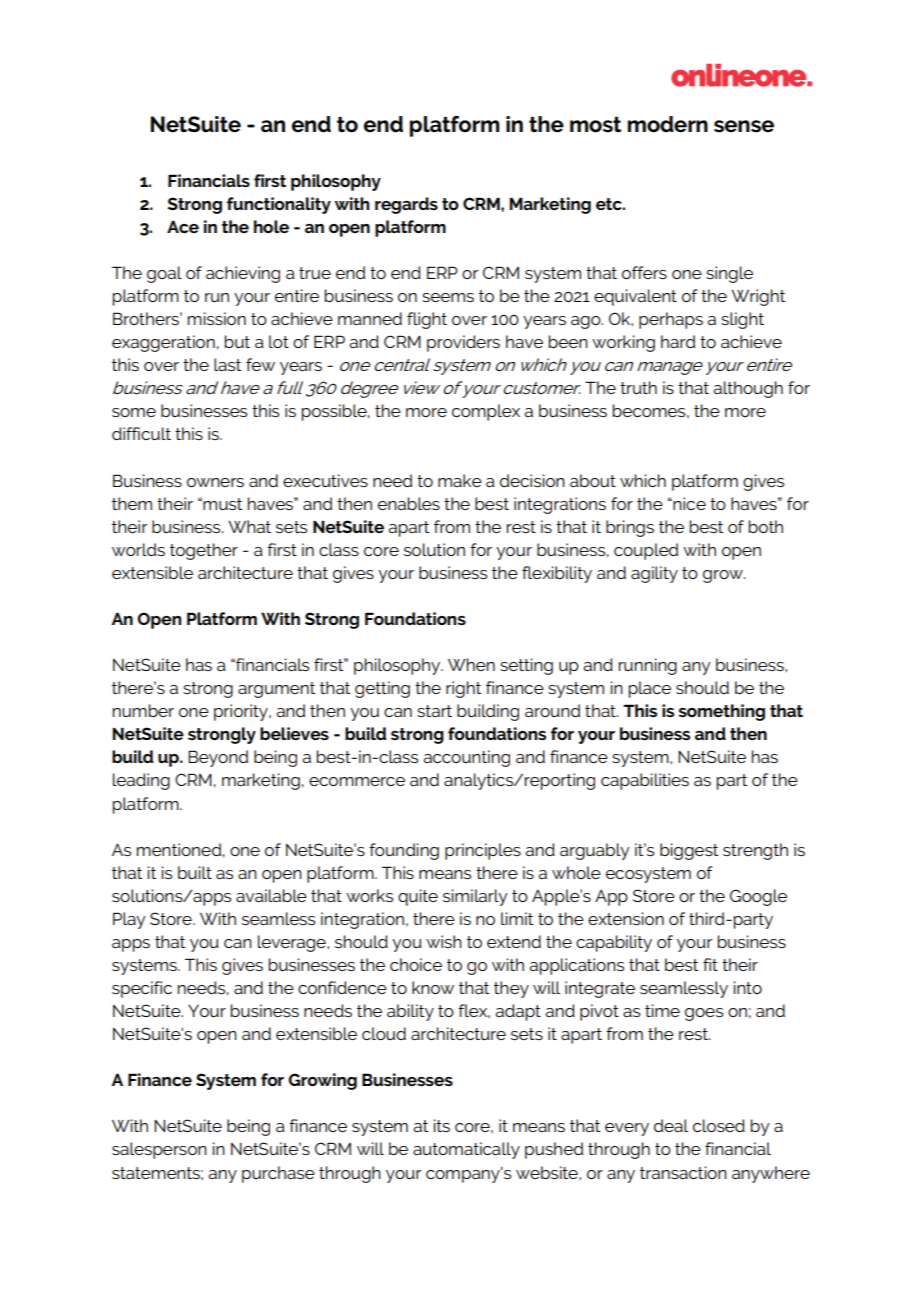  Describe the element at coordinates (648, 666) in the document. I see `running` at that location.
